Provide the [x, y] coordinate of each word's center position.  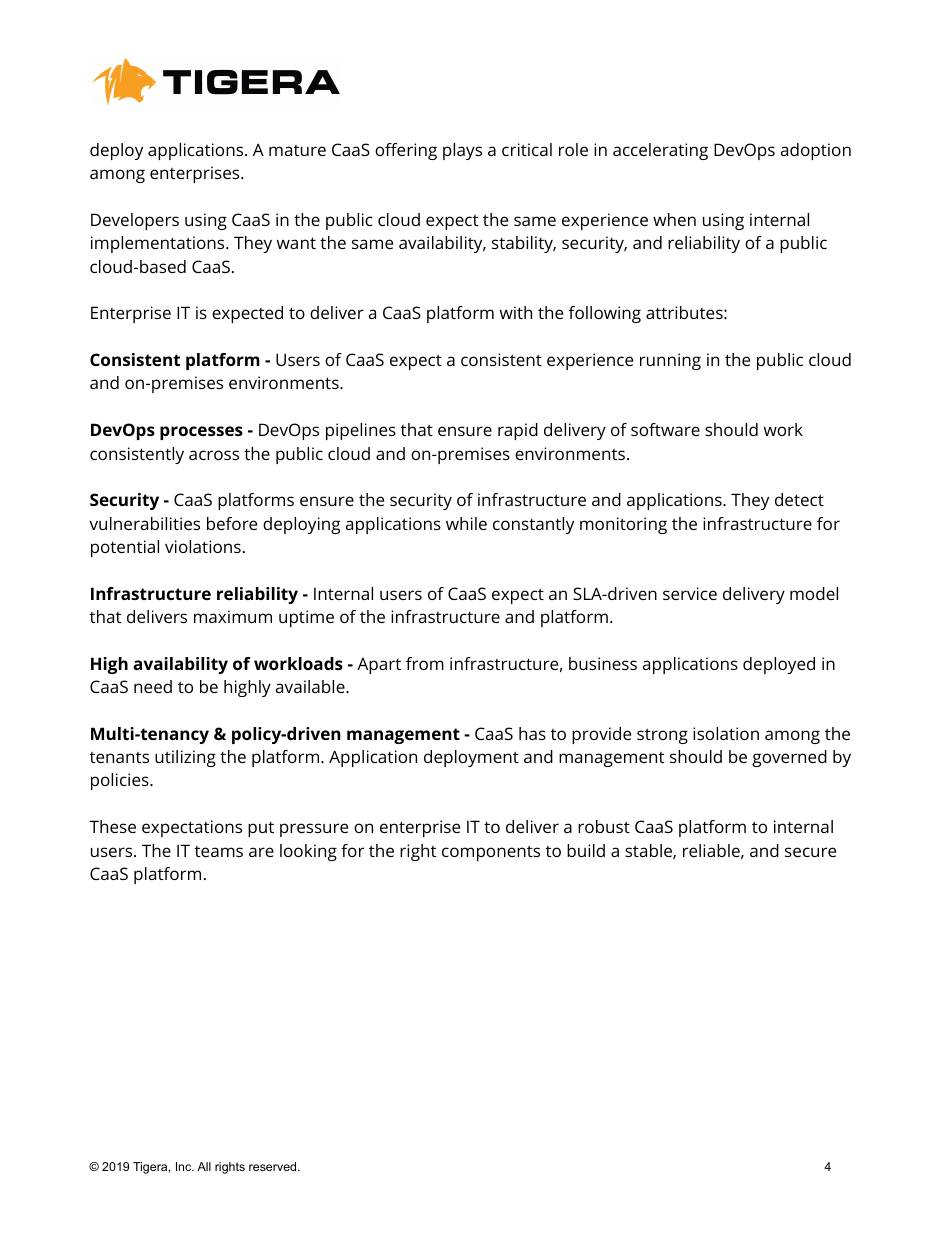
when [674, 219]
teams [219, 851]
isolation [726, 733]
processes [201, 433]
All [204, 1166]
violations [203, 546]
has [532, 733]
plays [462, 151]
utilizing [185, 758]
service [690, 593]
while [466, 523]
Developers [135, 221]
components [491, 853]
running [670, 361]
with [516, 312]
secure [810, 852]
